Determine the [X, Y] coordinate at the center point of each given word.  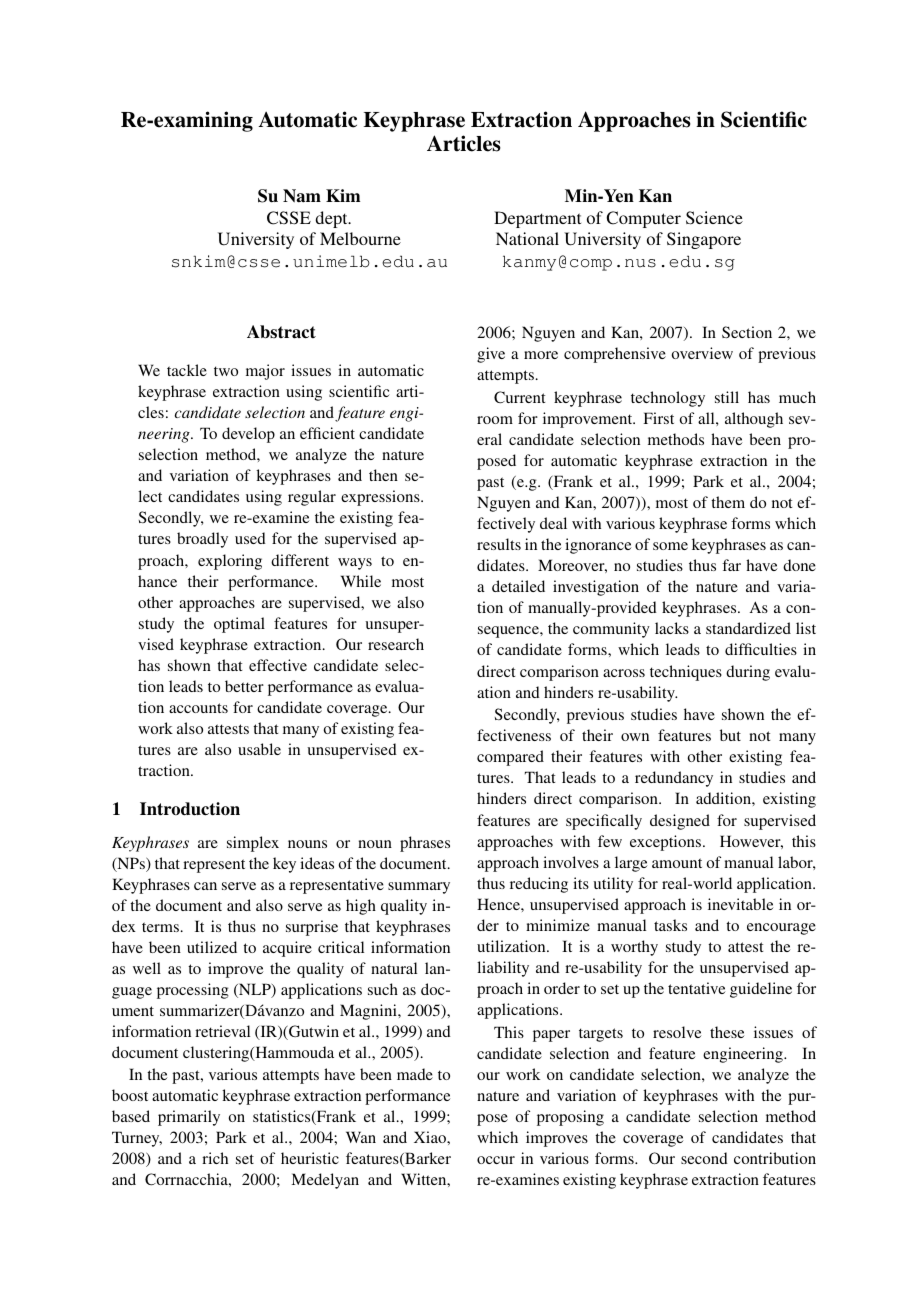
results [499, 544]
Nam [302, 196]
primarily [189, 1118]
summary [419, 888]
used [250, 538]
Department [537, 219]
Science [714, 218]
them [728, 502]
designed [680, 822]
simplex [253, 844]
